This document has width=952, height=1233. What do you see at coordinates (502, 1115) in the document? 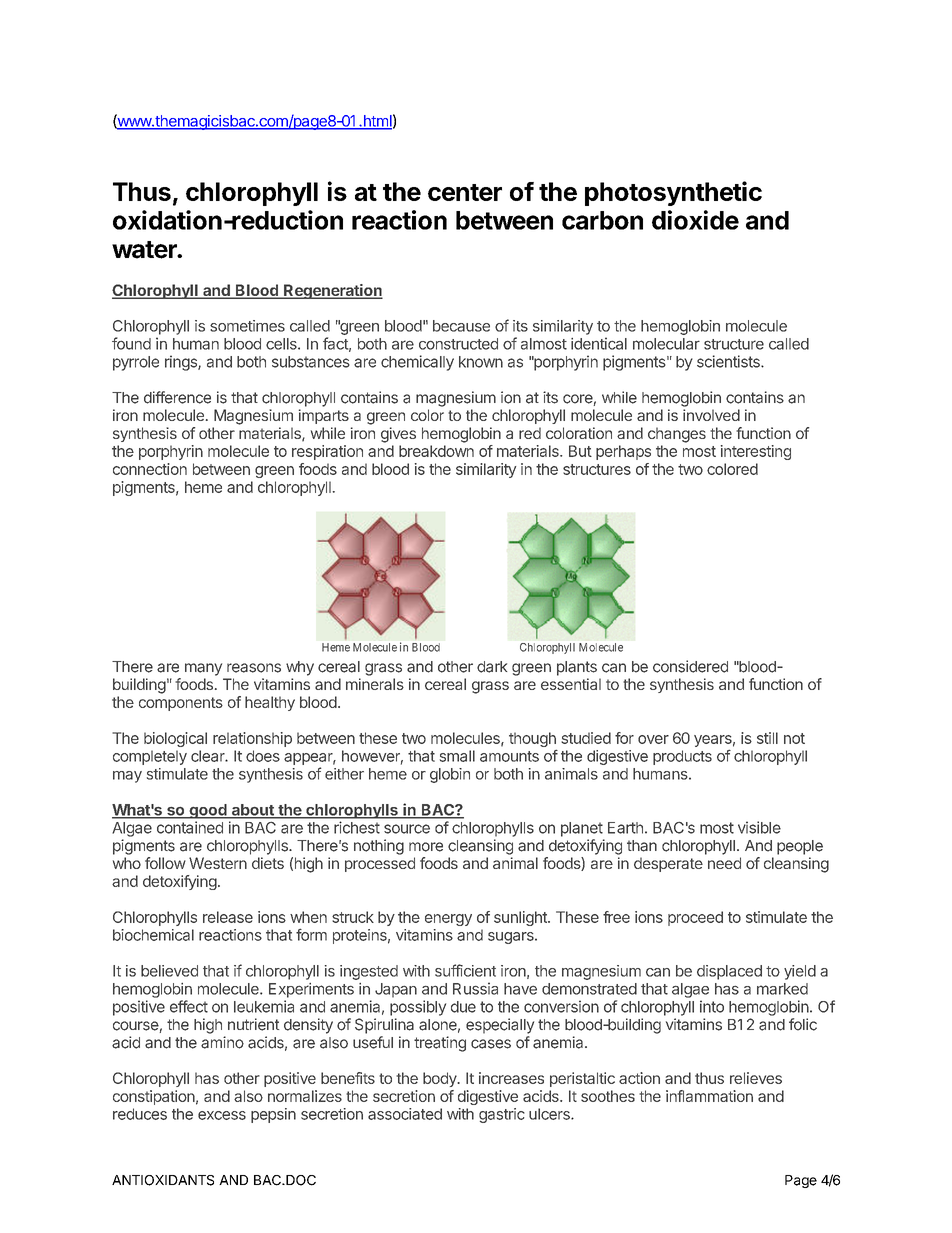
I see `gastric` at bounding box center [502, 1115].
